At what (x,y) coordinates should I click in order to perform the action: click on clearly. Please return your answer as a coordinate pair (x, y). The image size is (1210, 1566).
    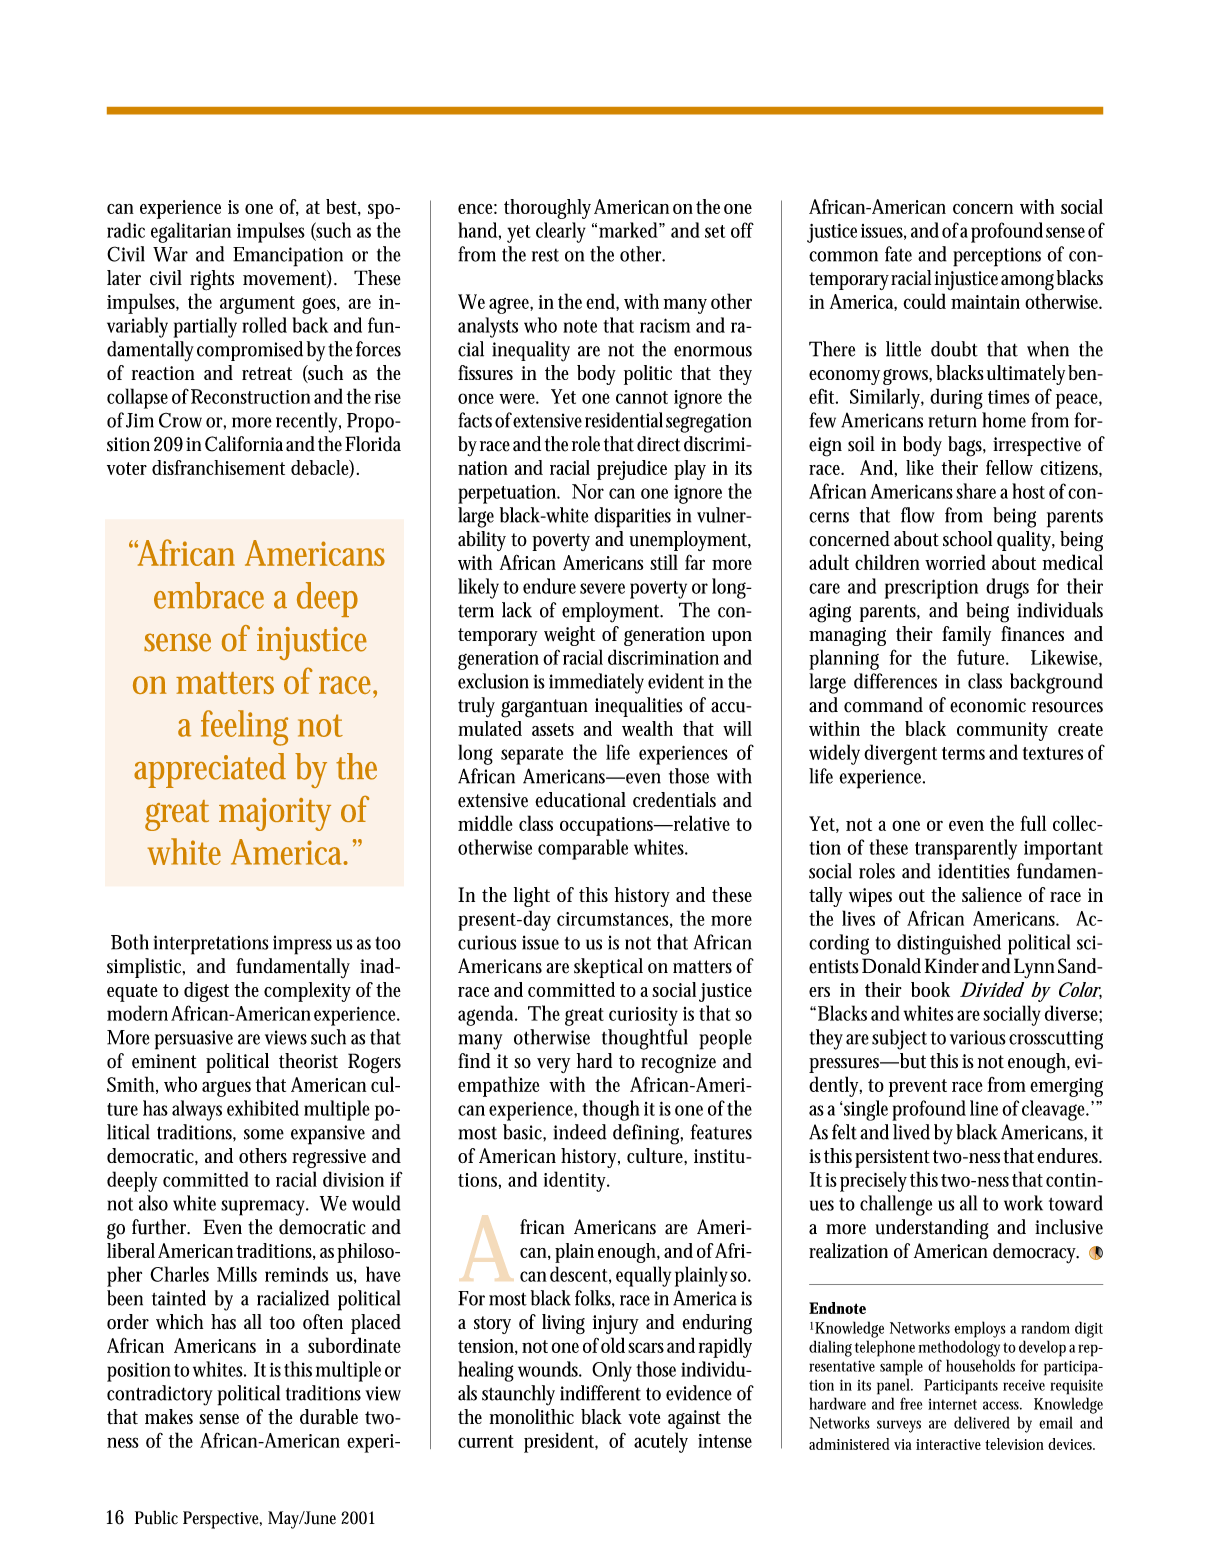
    Looking at the image, I should click on (561, 232).
